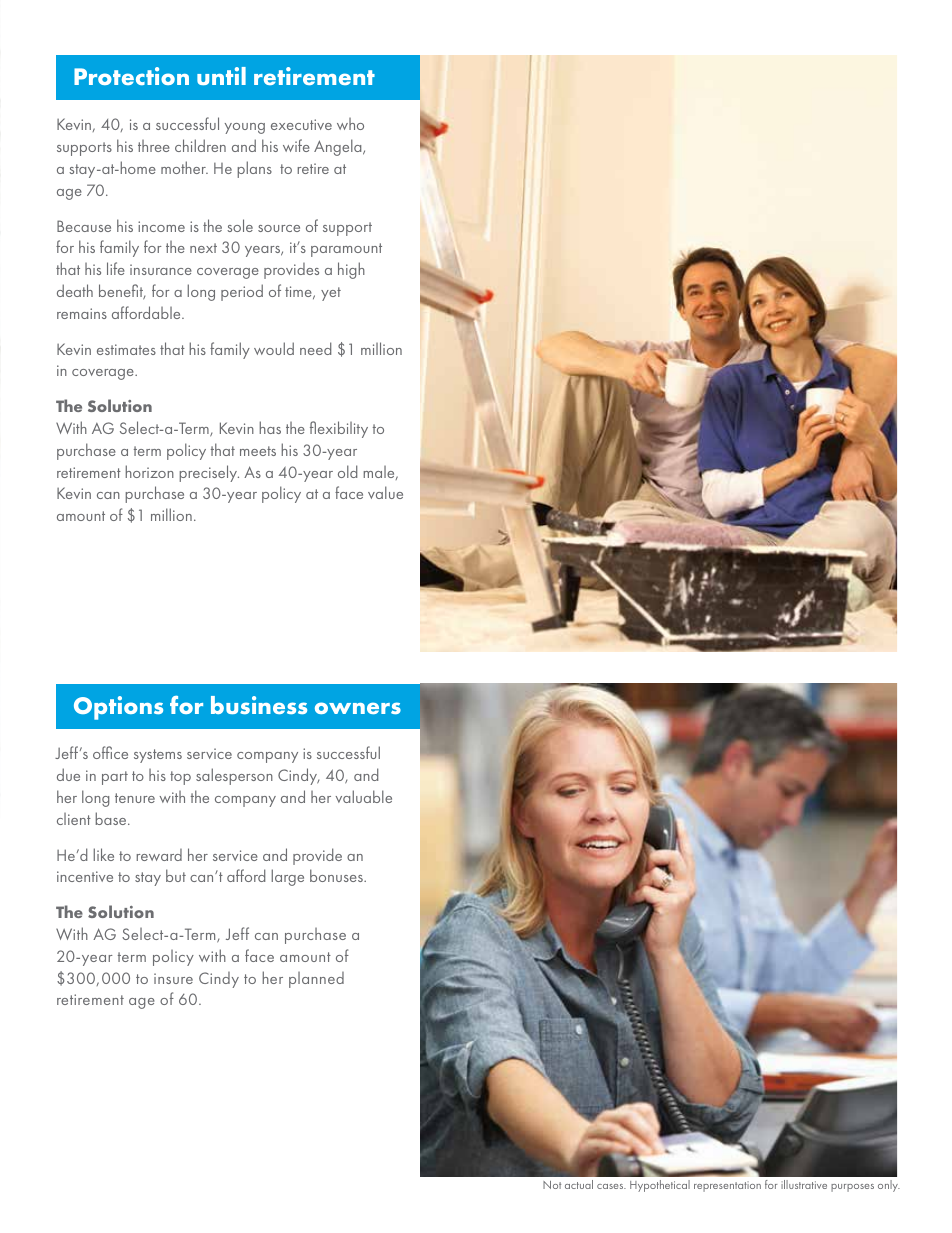 Image resolution: width=952 pixels, height=1233 pixels. I want to click on value, so click(385, 492).
